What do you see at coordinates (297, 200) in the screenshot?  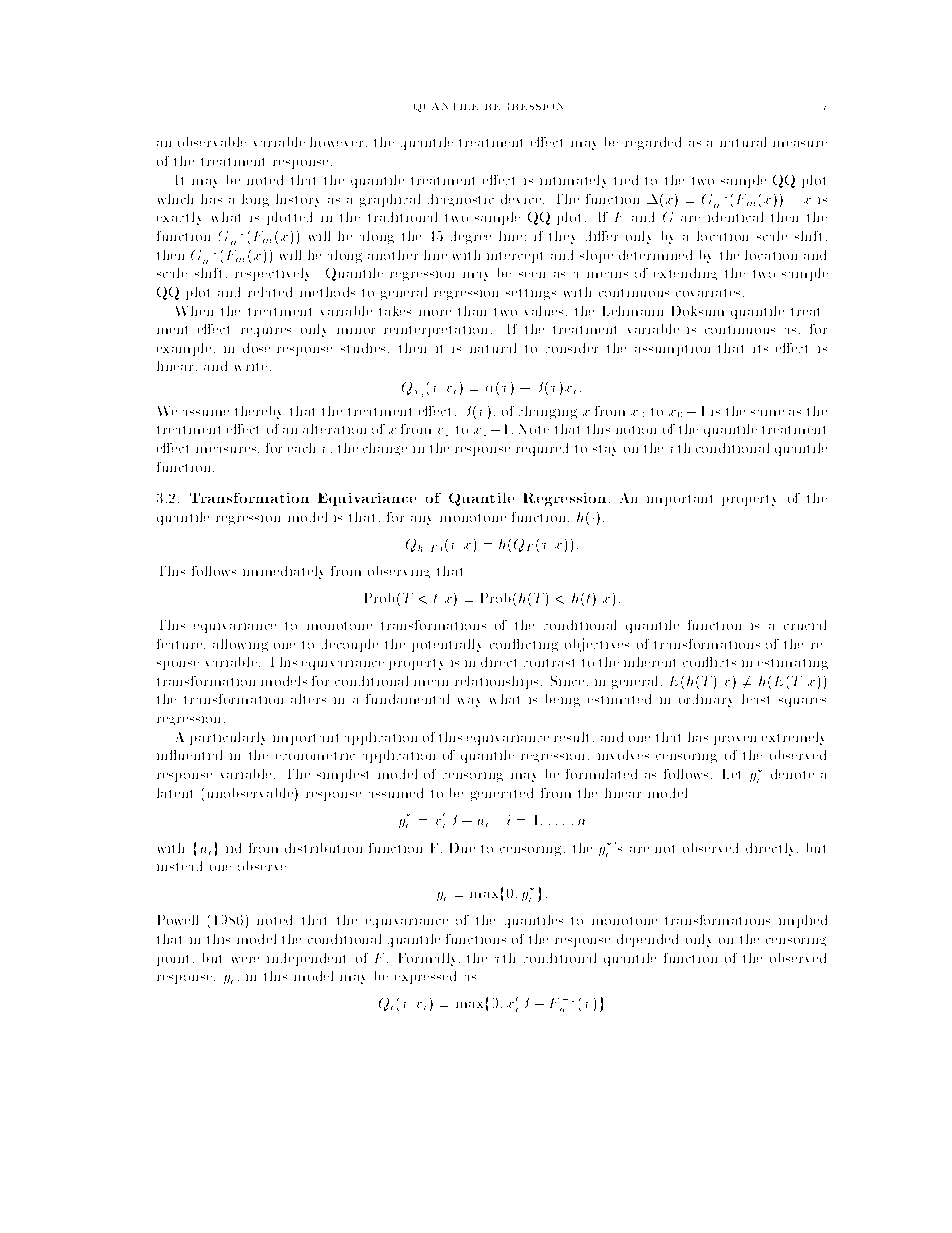 I see `history` at bounding box center [297, 200].
